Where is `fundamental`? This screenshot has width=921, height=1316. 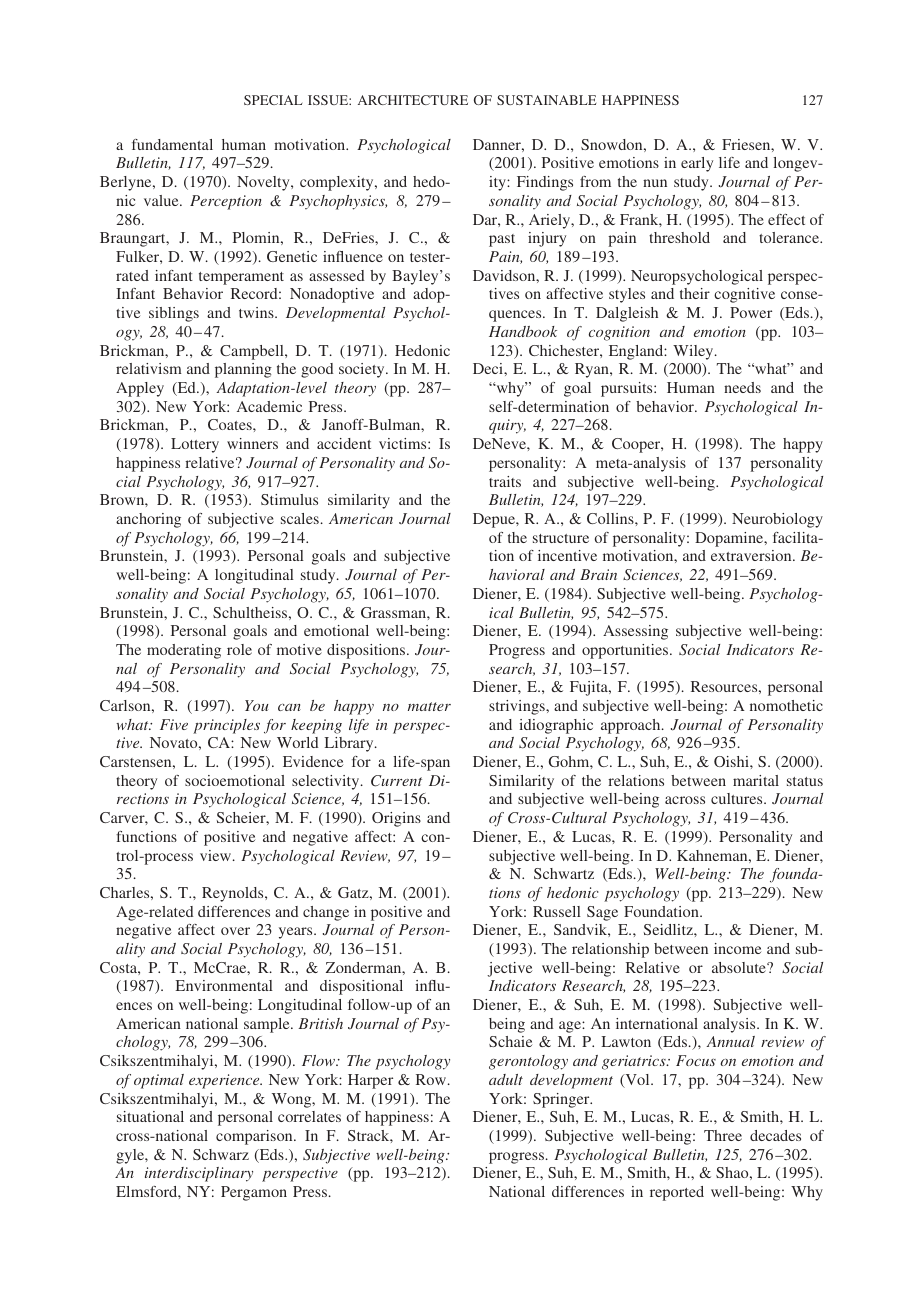
fundamental is located at coordinates (172, 144).
